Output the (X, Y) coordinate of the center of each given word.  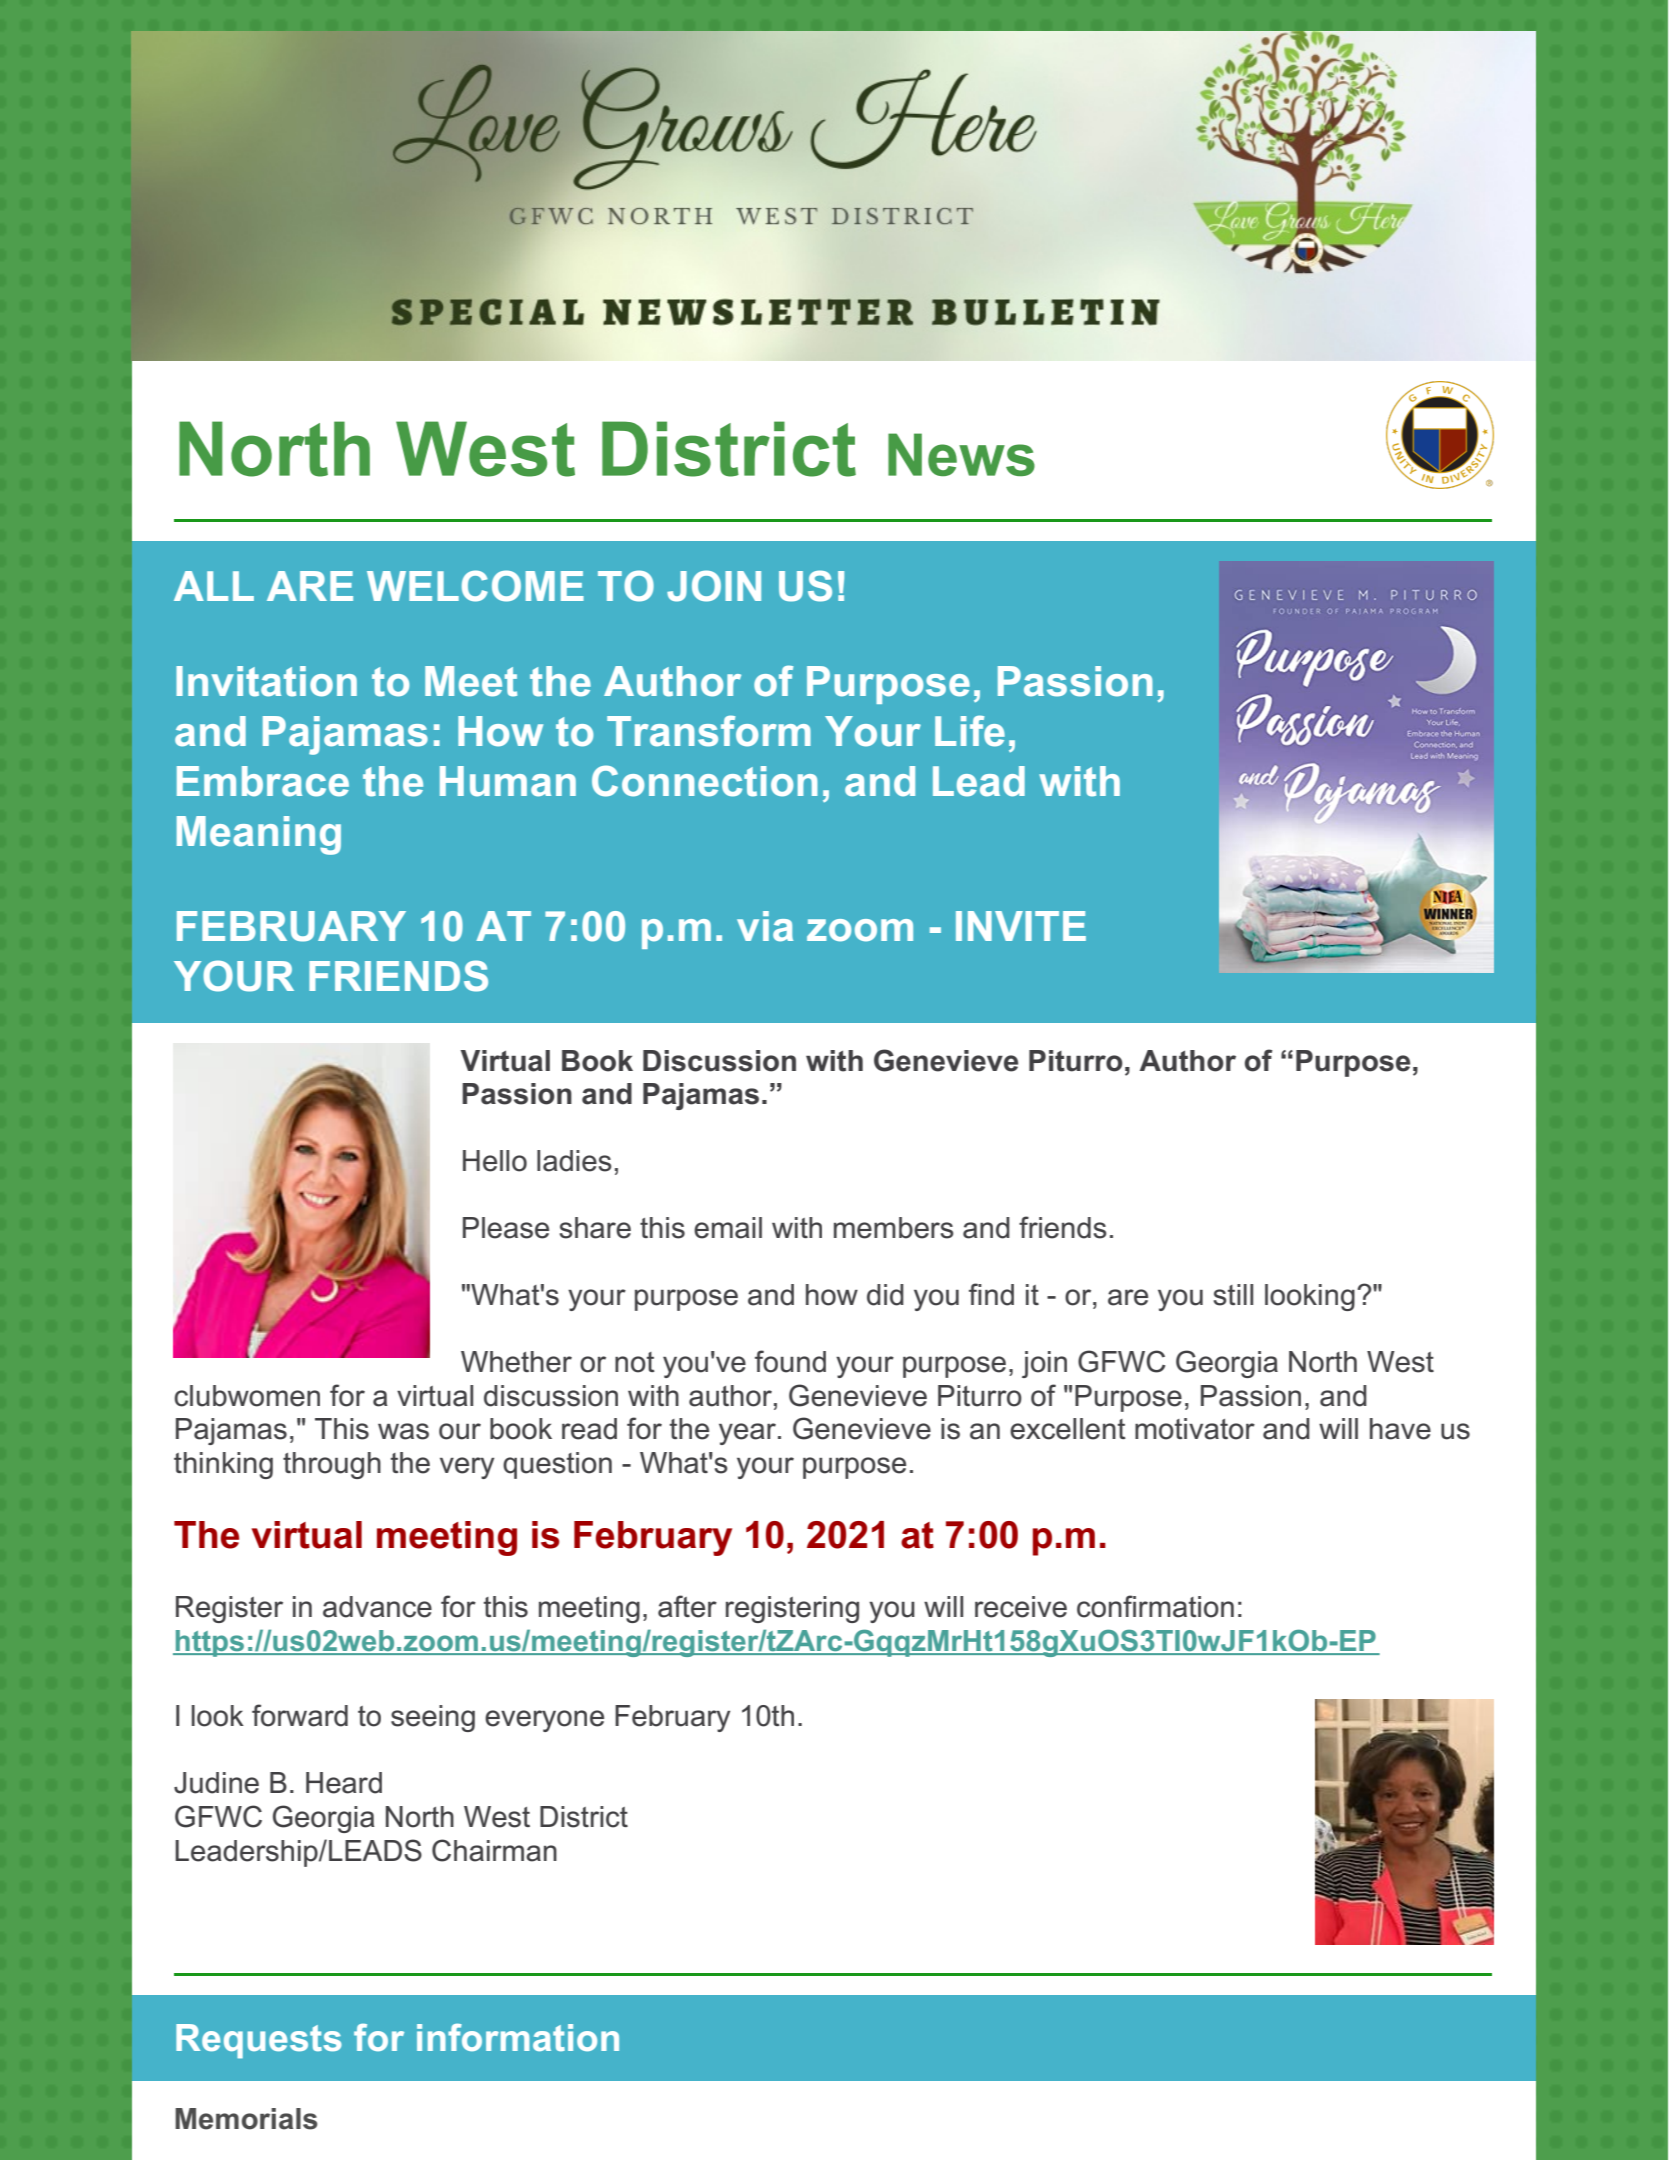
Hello (495, 1161)
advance (377, 1607)
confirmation (1155, 1606)
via (765, 926)
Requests (259, 2041)
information (518, 2037)
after (687, 1606)
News (961, 454)
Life (970, 731)
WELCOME (475, 586)
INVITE (1021, 926)
